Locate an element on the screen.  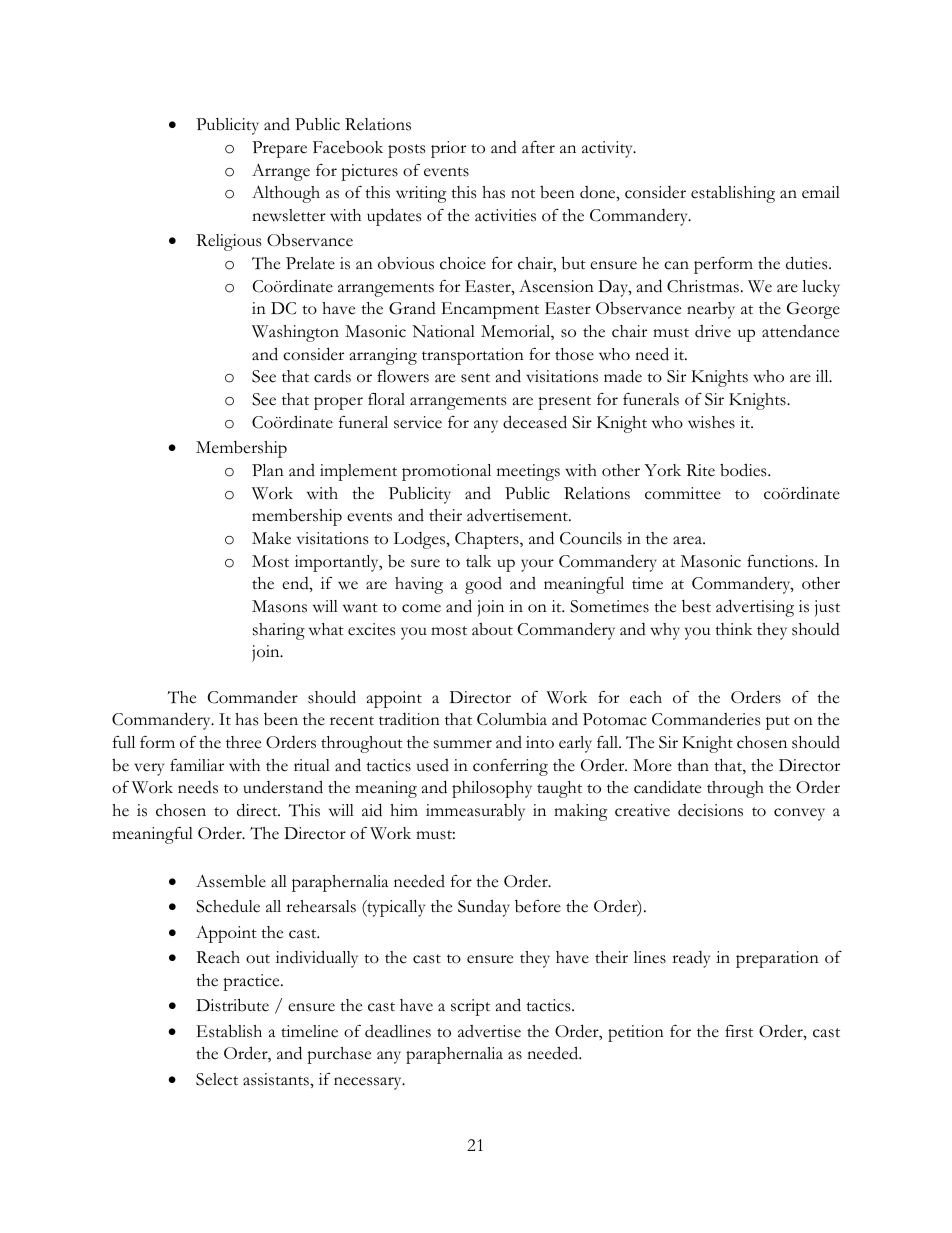
advertising is located at coordinates (755, 608).
